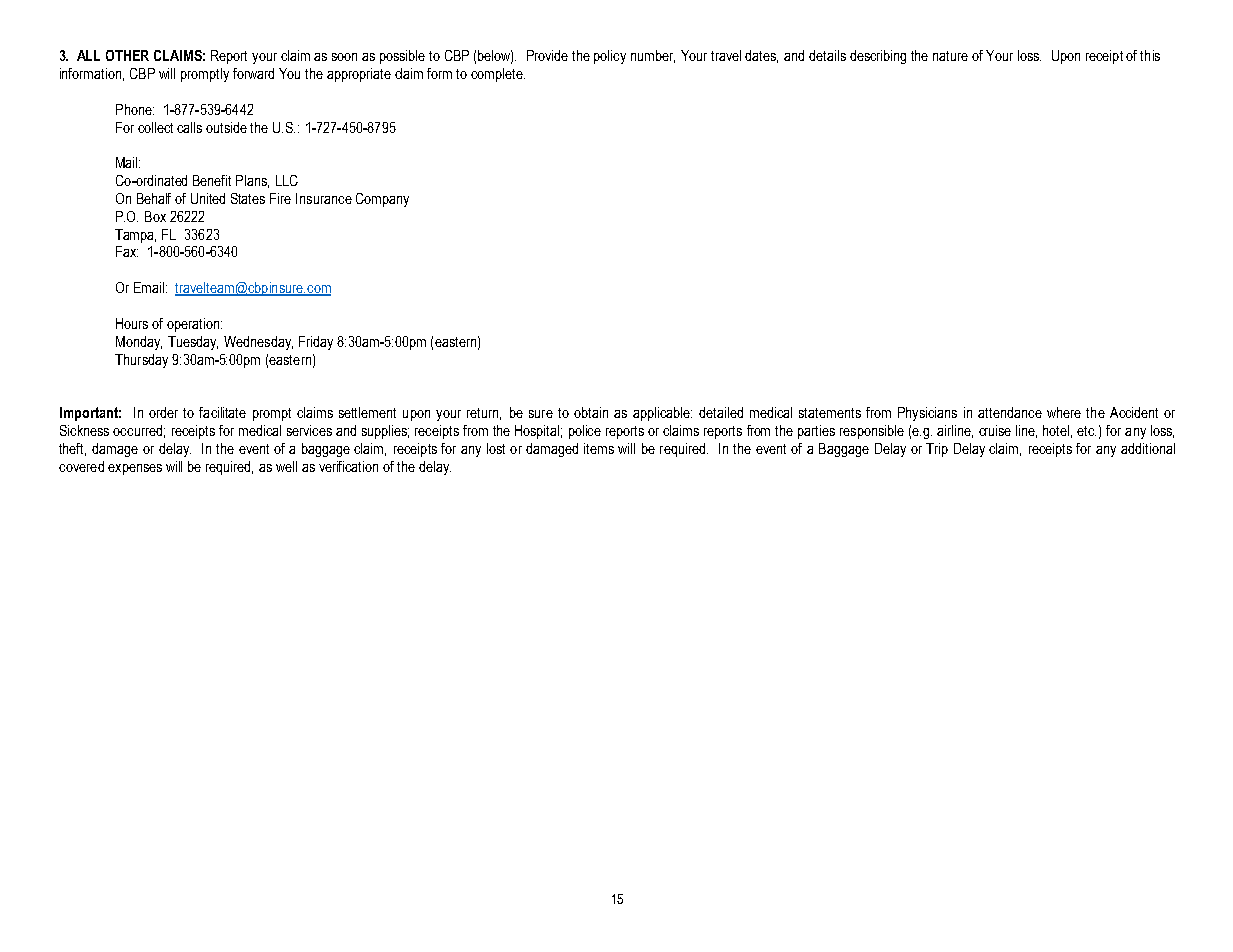  What do you see at coordinates (286, 466) in the document?
I see `well` at bounding box center [286, 466].
